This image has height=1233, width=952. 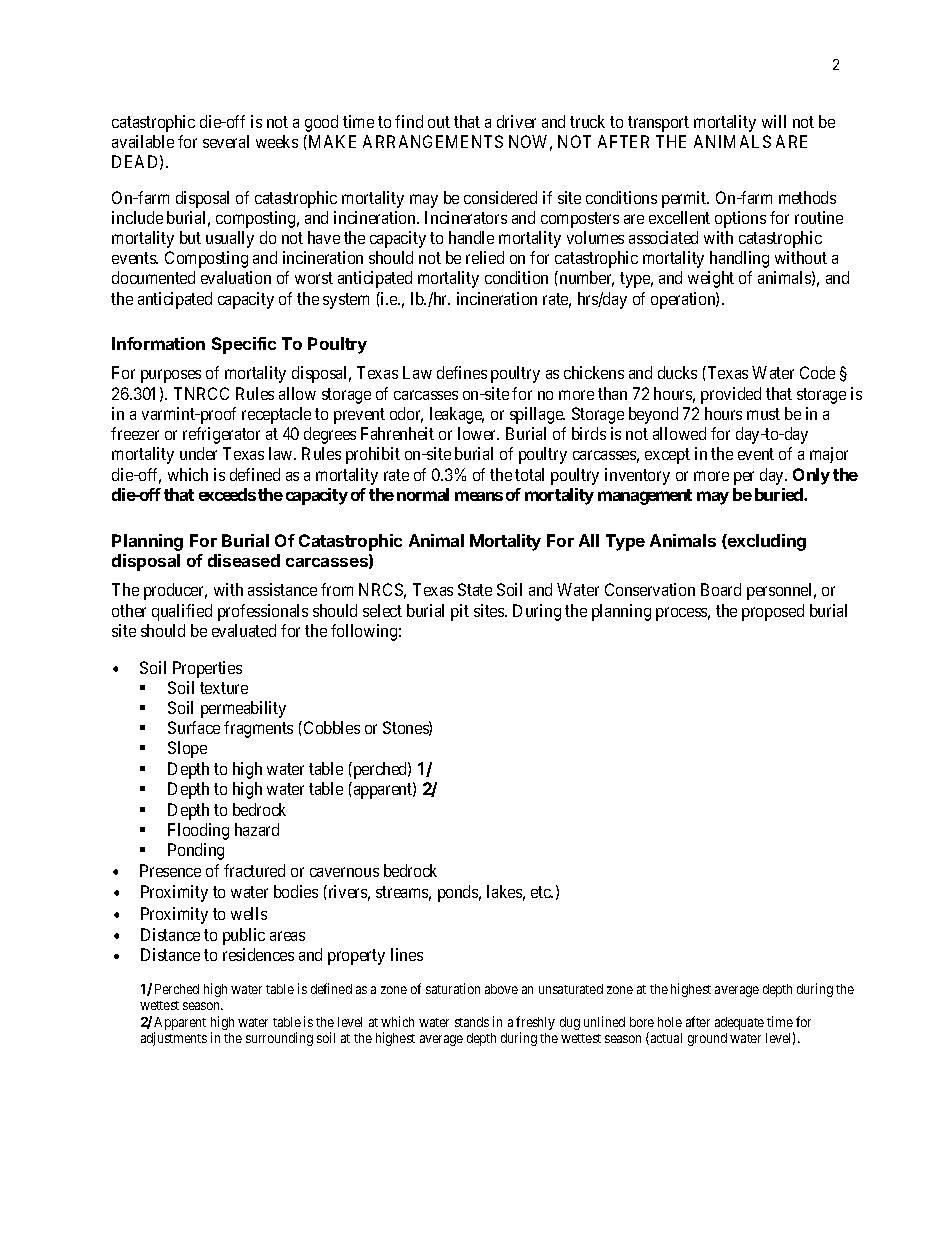 What do you see at coordinates (198, 453) in the image?
I see `under` at bounding box center [198, 453].
